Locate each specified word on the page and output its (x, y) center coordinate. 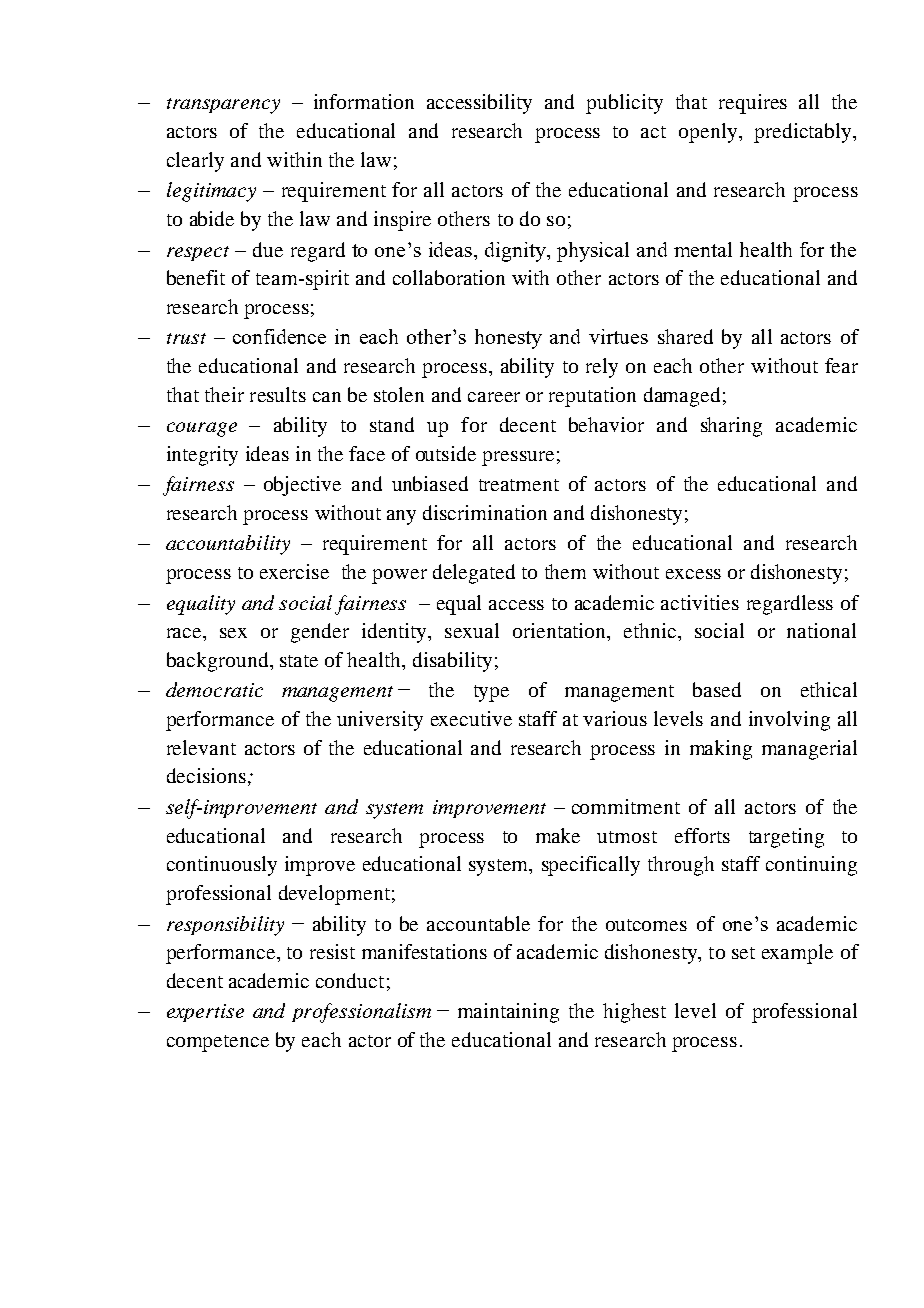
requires (753, 104)
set (743, 953)
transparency (223, 106)
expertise (205, 1013)
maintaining (508, 1013)
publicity (624, 104)
